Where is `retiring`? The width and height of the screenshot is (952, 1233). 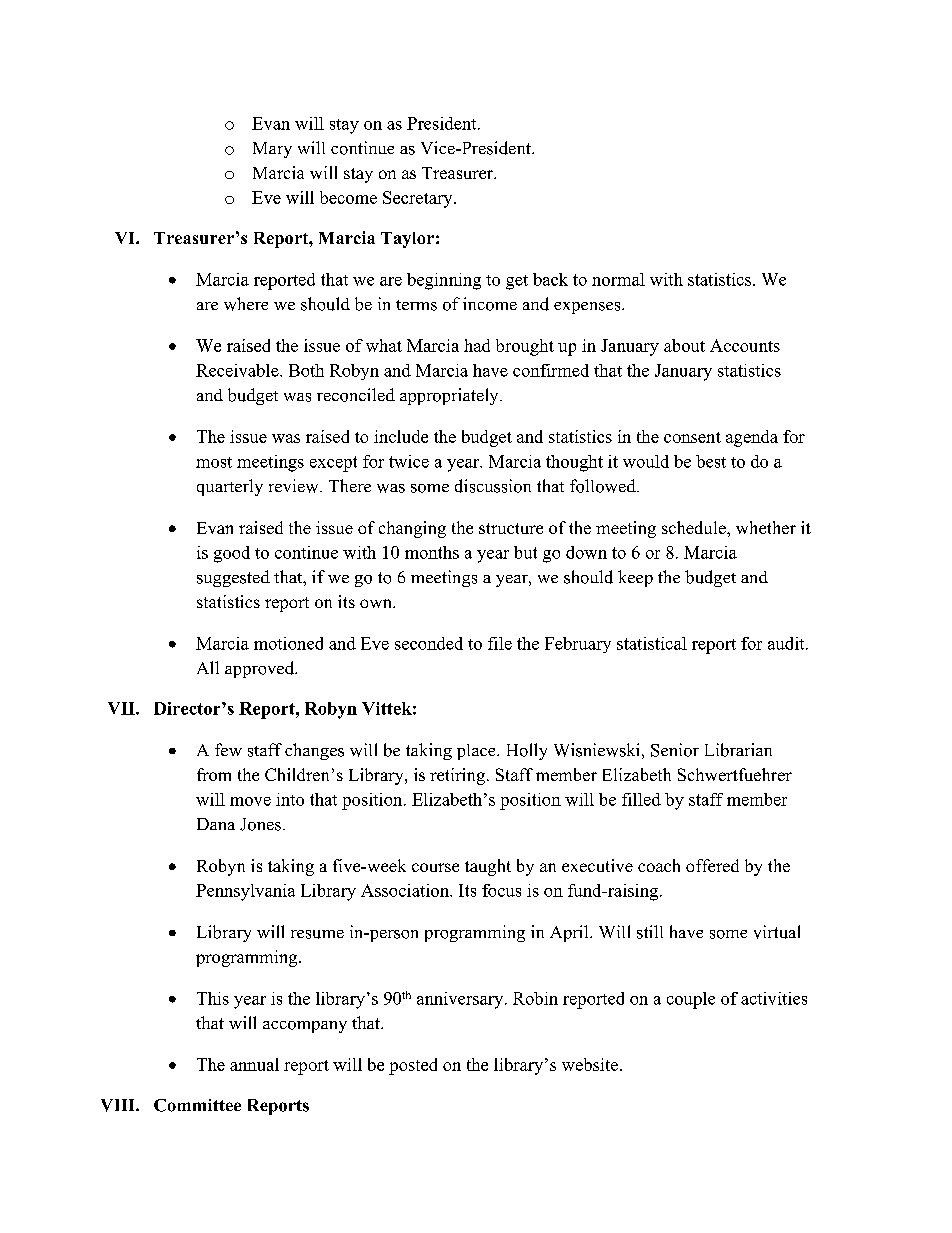
retiring is located at coordinates (457, 776).
